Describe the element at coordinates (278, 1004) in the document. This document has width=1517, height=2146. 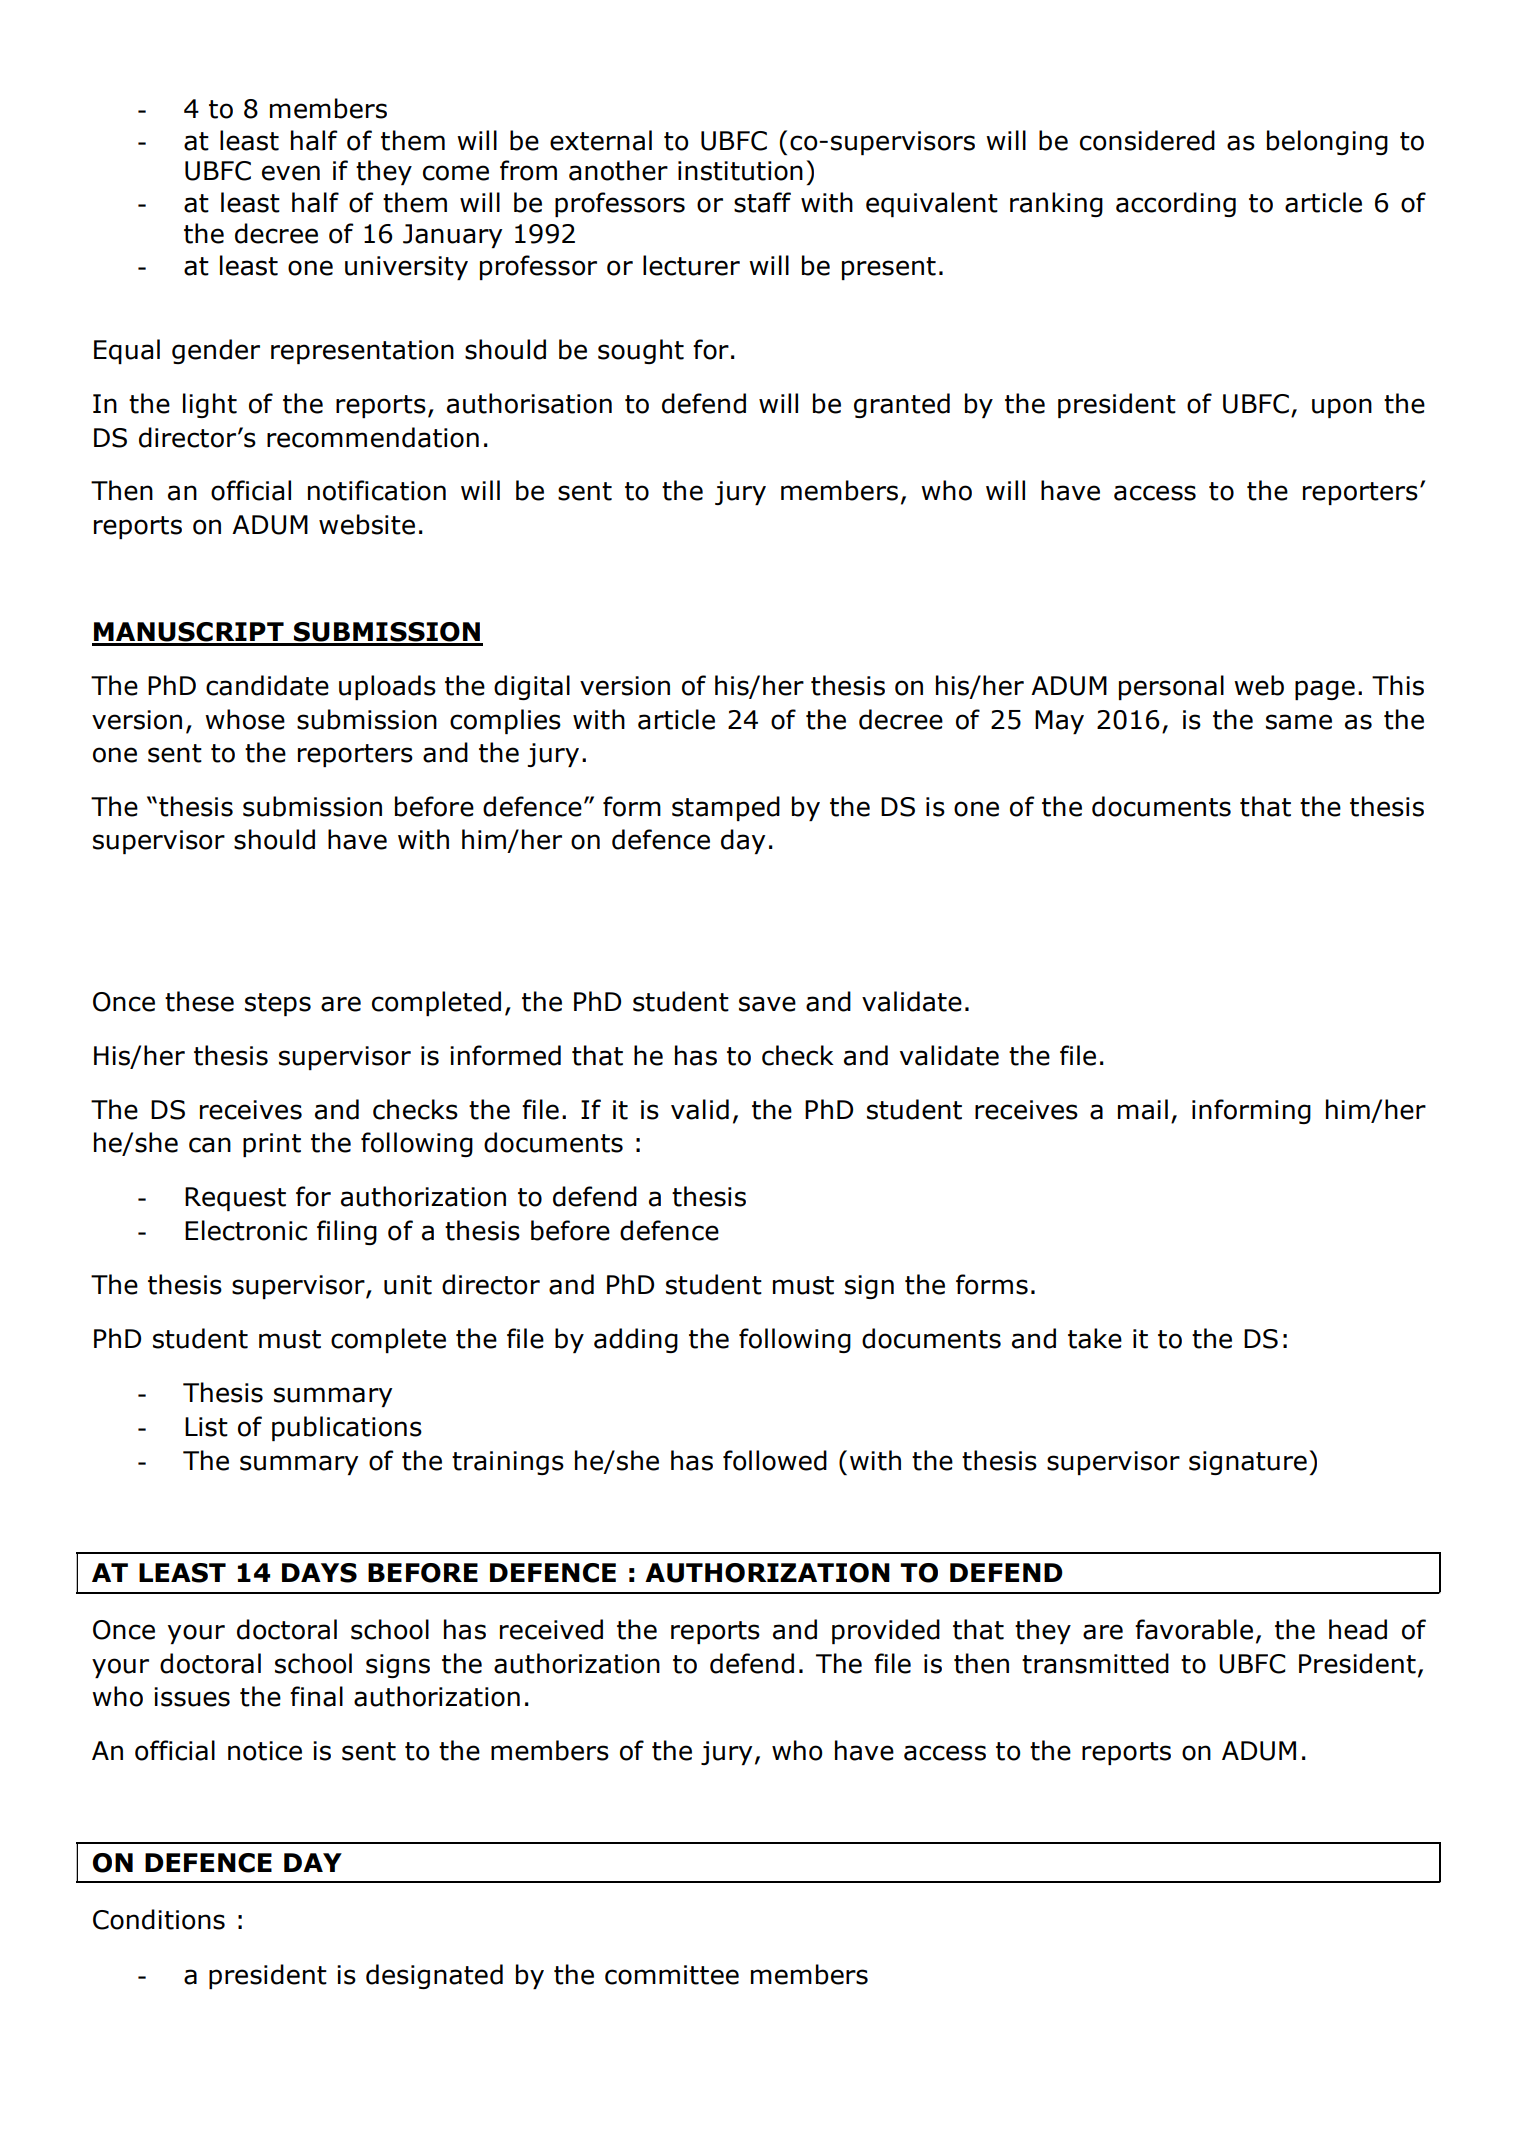
I see `steps` at that location.
